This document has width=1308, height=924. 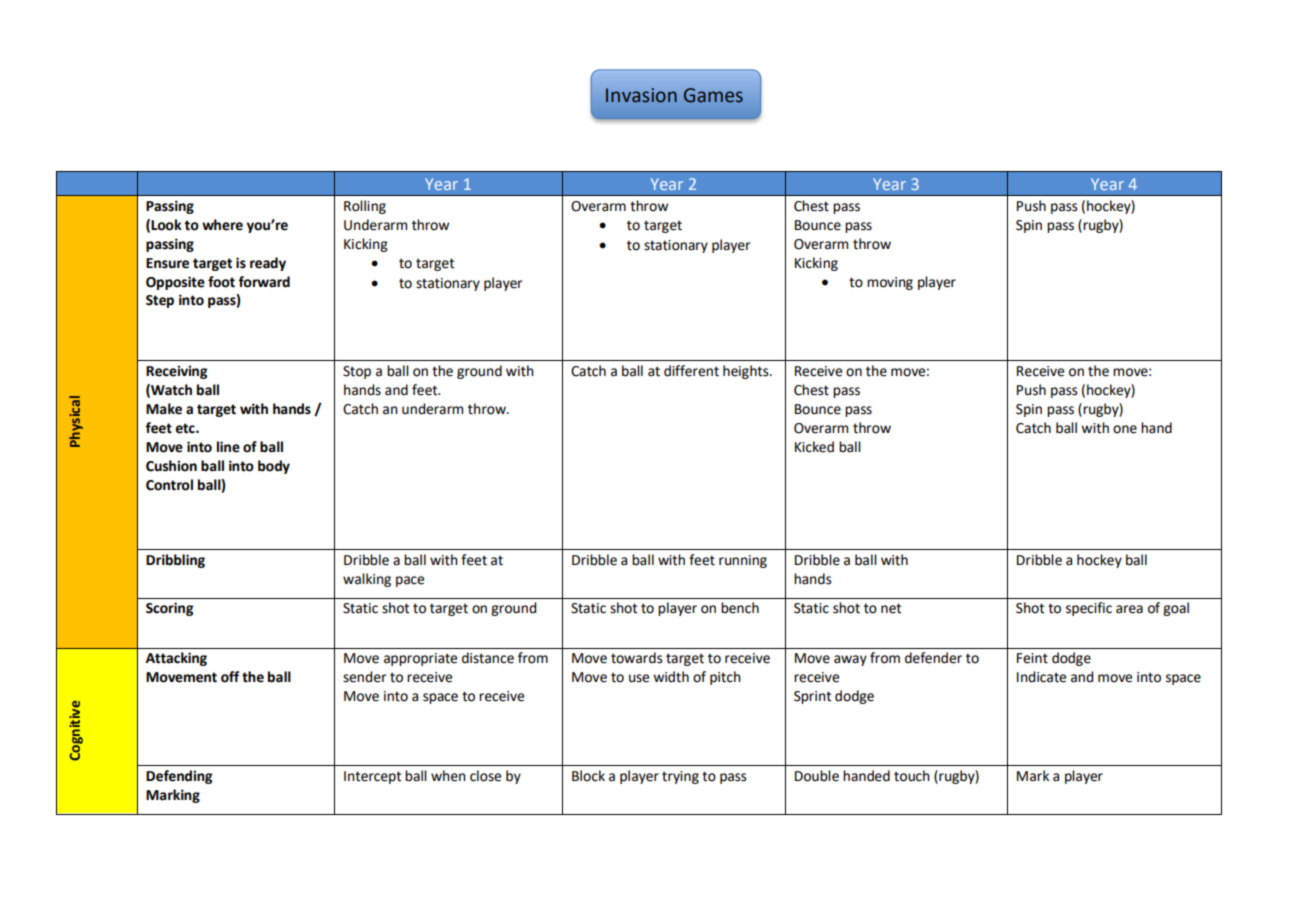 I want to click on forward, so click(x=264, y=282).
